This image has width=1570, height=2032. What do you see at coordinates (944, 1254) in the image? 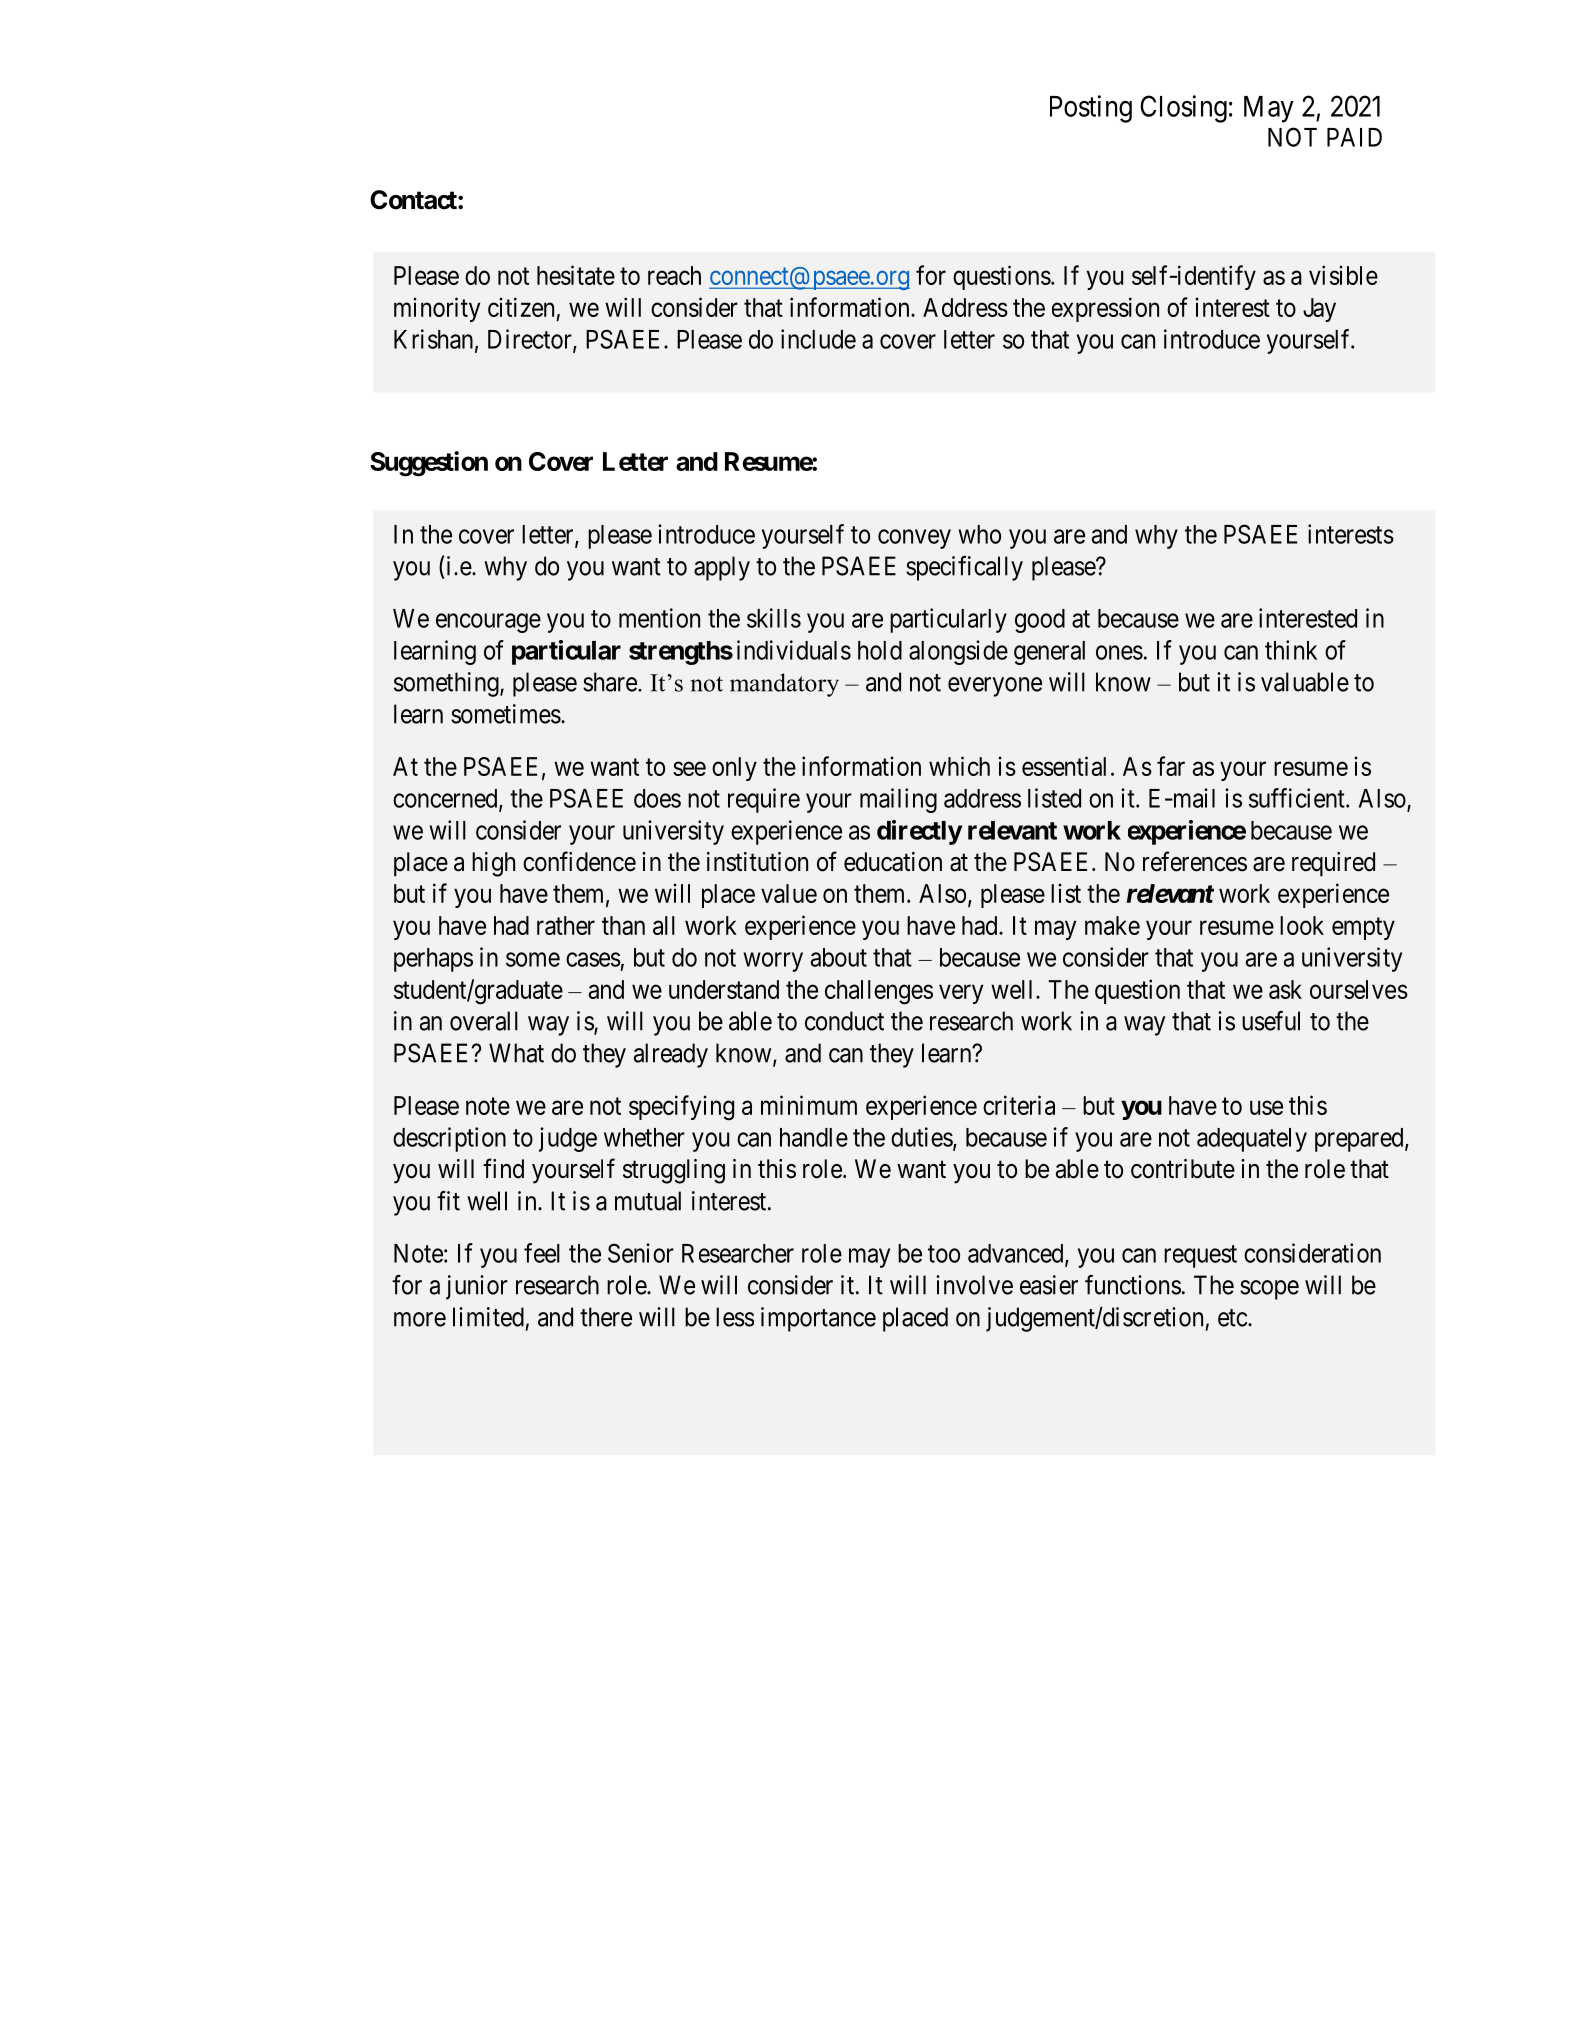
I see `too` at bounding box center [944, 1254].
